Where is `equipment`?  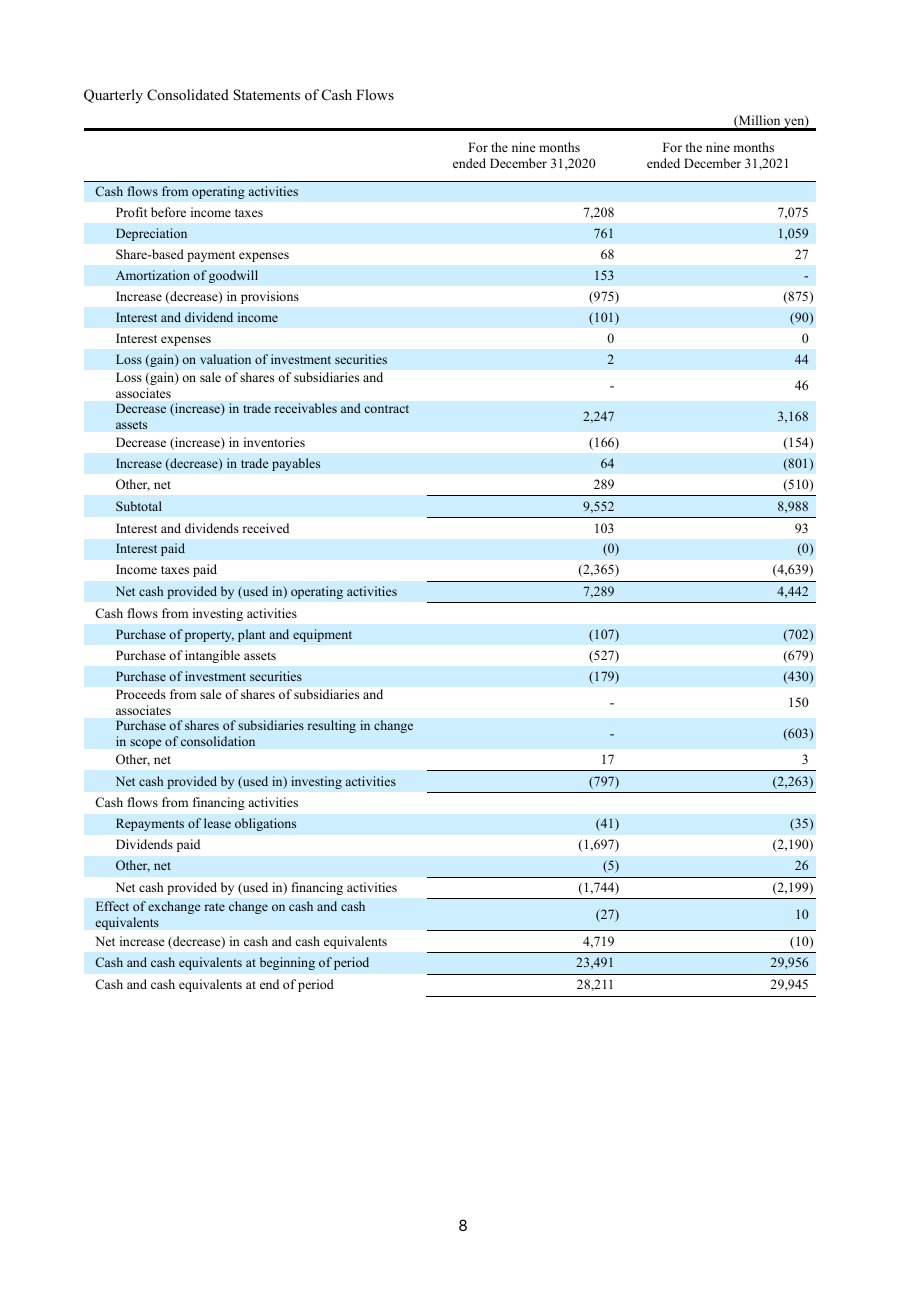
equipment is located at coordinates (322, 635).
